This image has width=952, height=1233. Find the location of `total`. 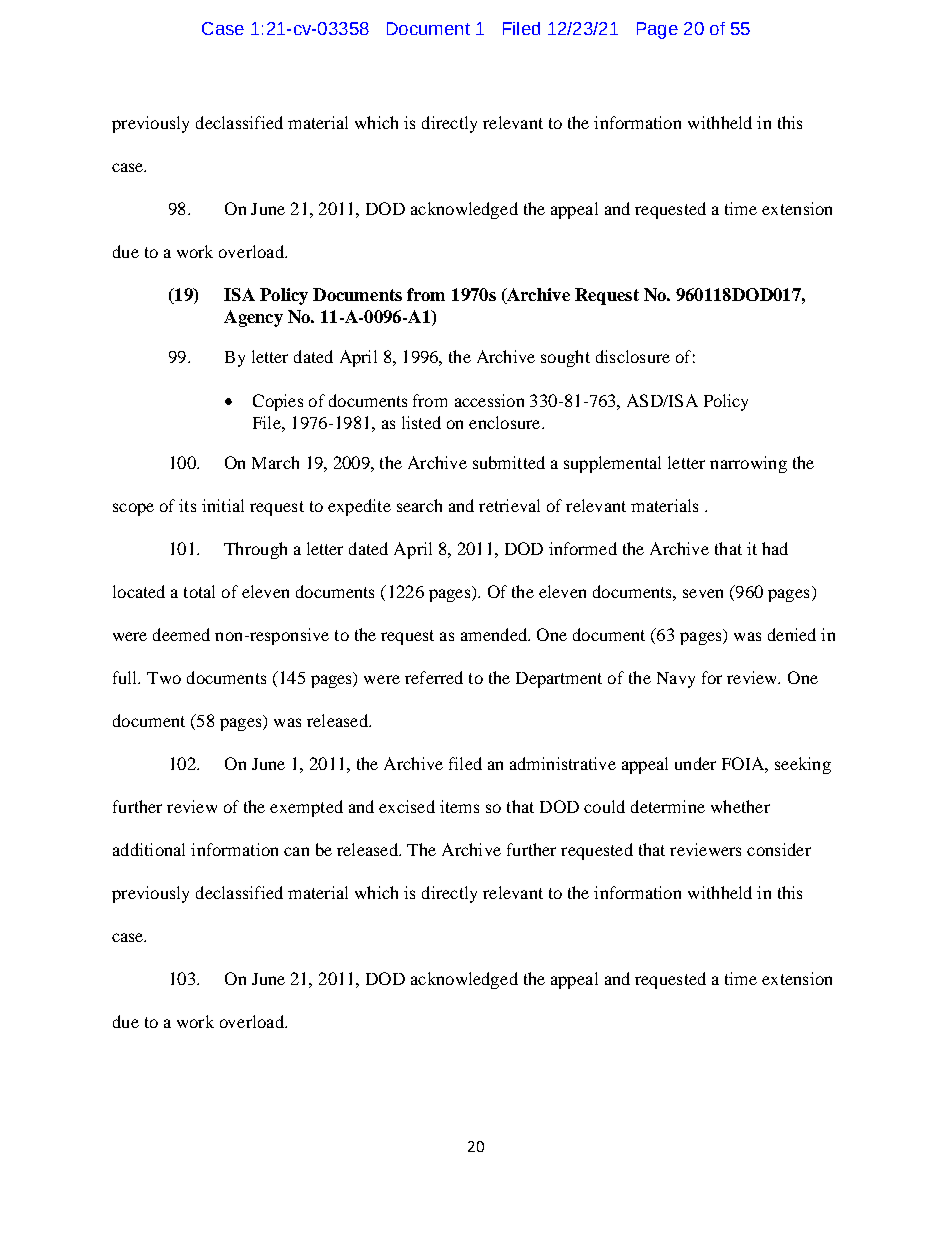

total is located at coordinates (199, 591).
